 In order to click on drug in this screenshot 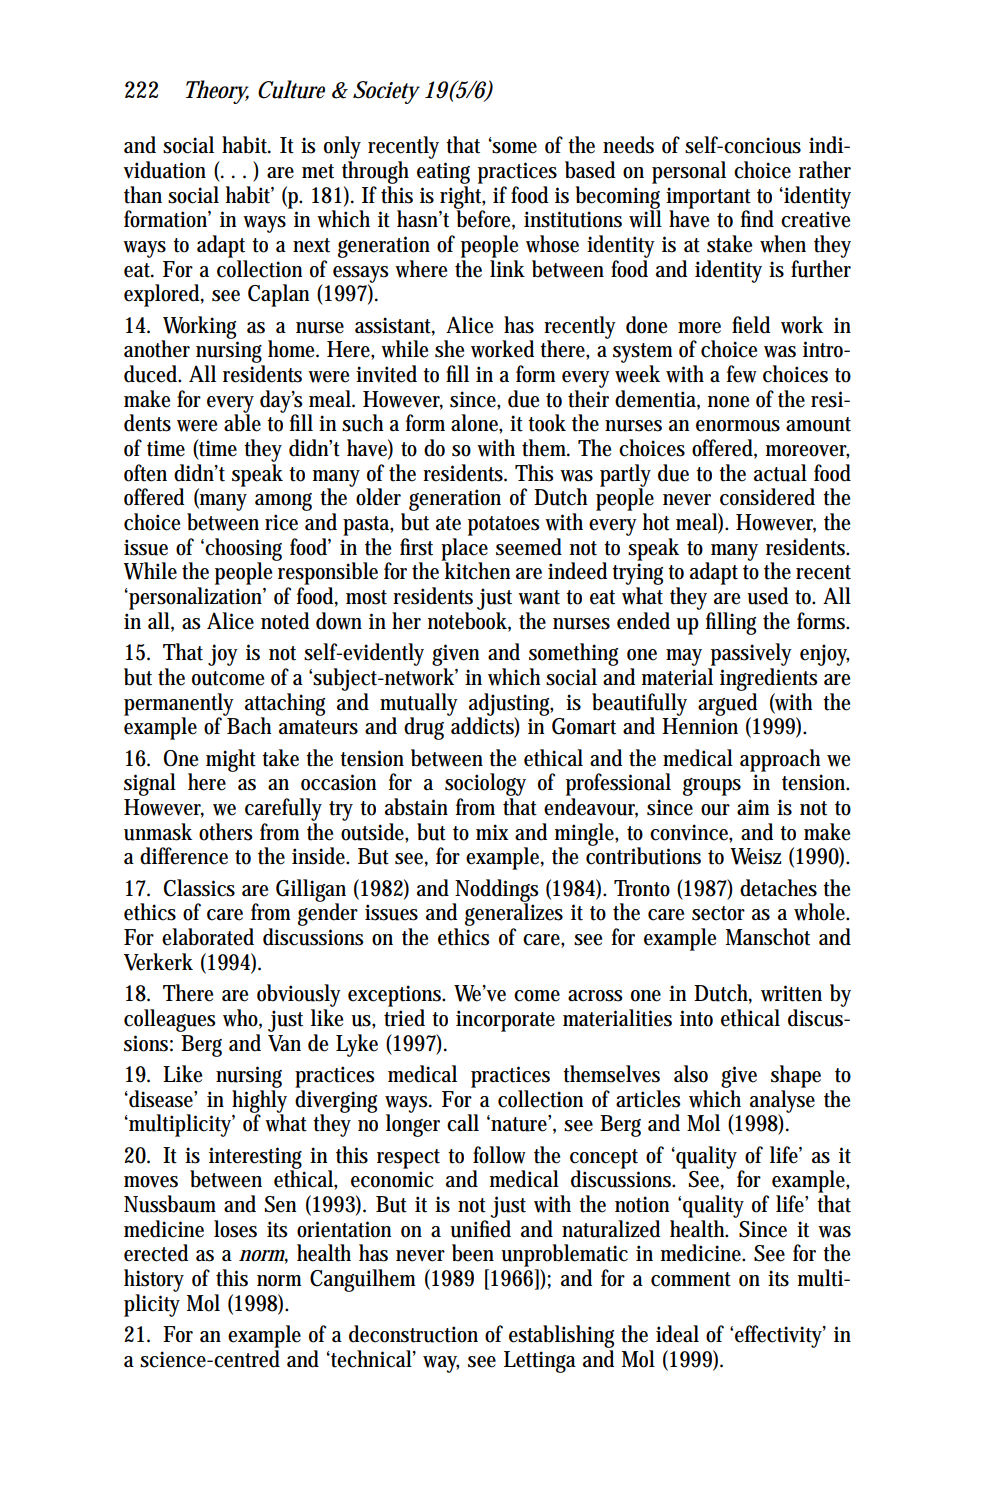, I will do `click(426, 727)`.
